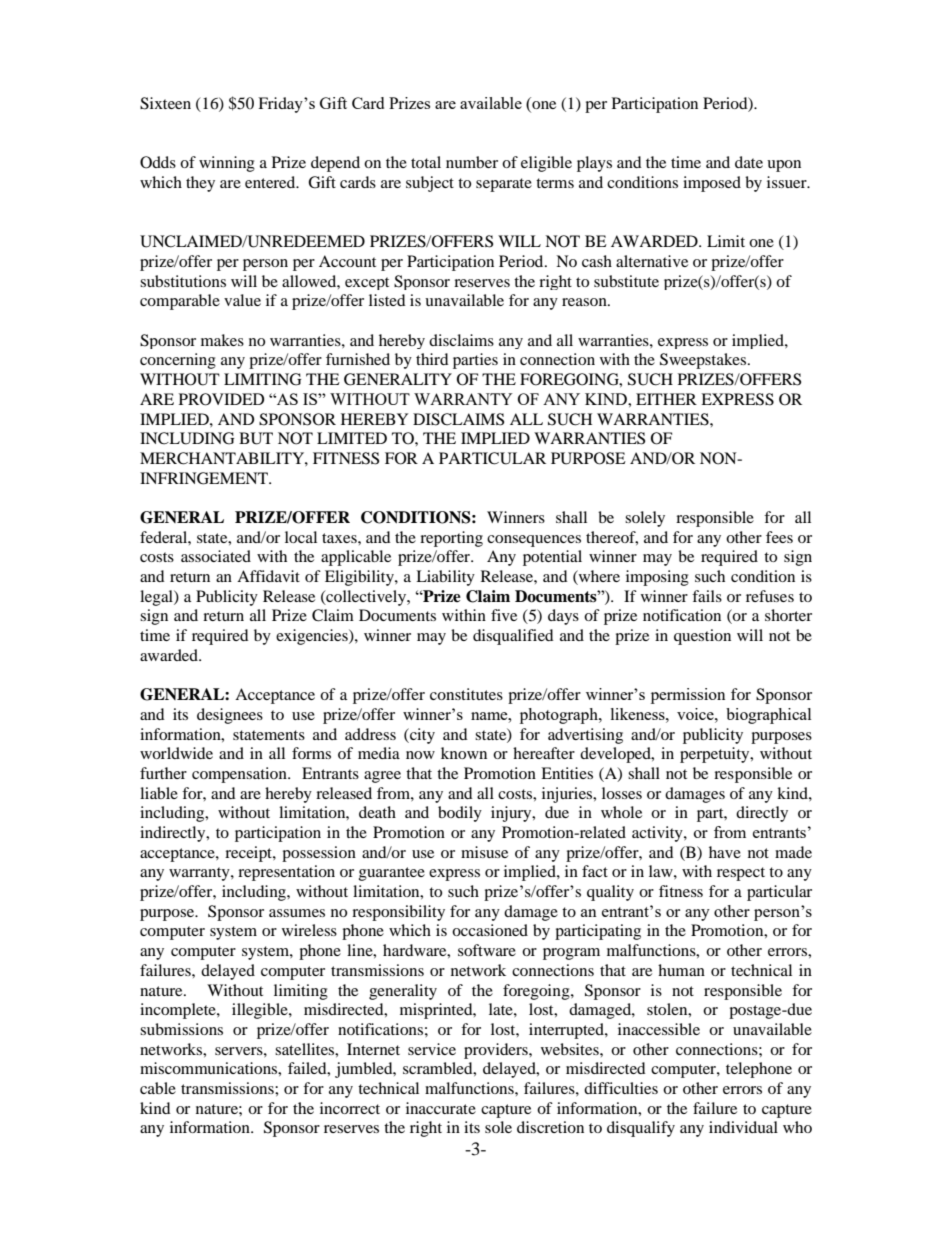 The height and width of the page is (1233, 952). I want to click on submissions, so click(181, 1029).
